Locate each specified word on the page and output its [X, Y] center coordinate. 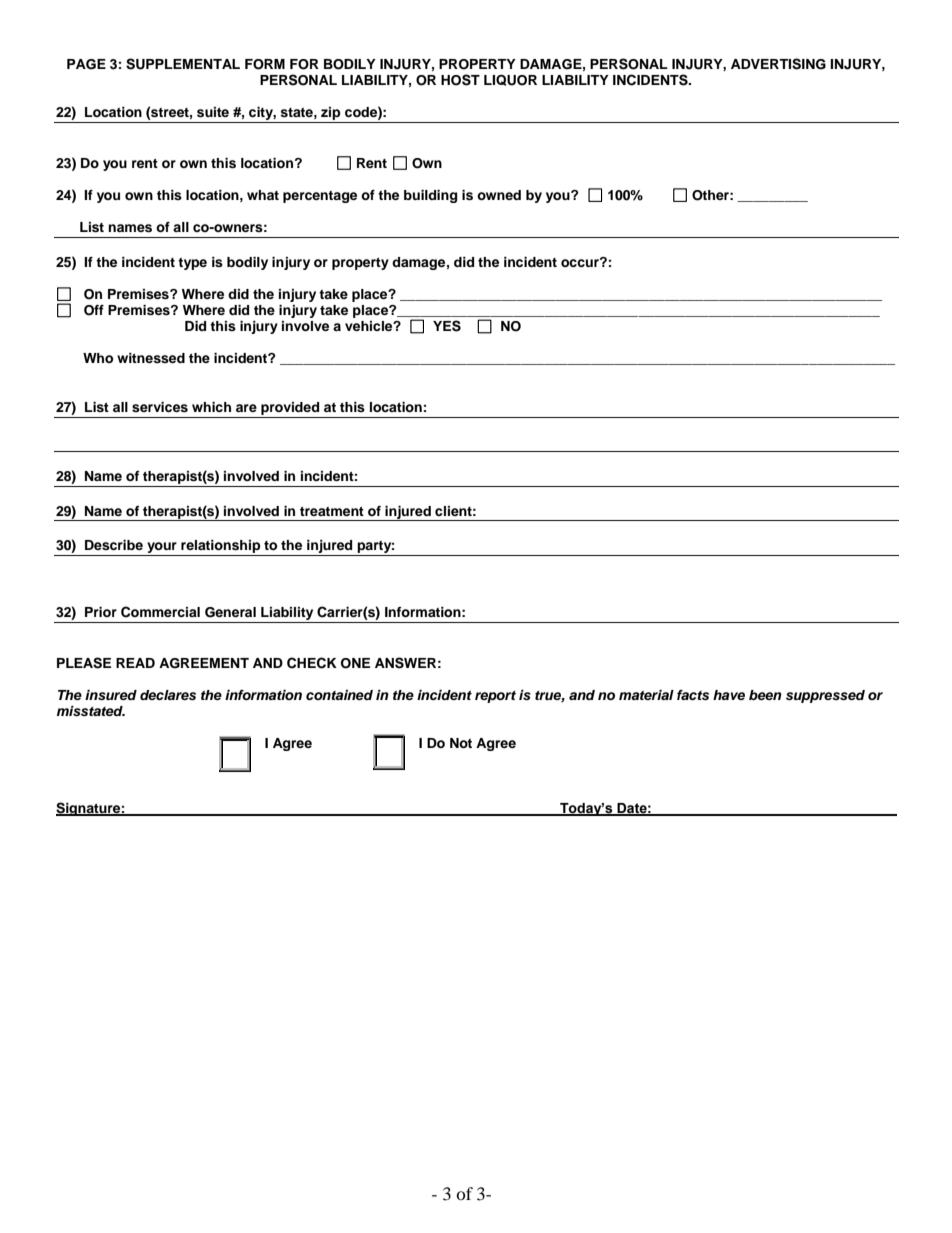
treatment [332, 511]
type [192, 264]
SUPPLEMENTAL [183, 64]
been [765, 695]
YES [447, 326]
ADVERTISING [778, 64]
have [729, 695]
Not [461, 743]
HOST [460, 80]
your [162, 549]
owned [499, 195]
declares [168, 695]
